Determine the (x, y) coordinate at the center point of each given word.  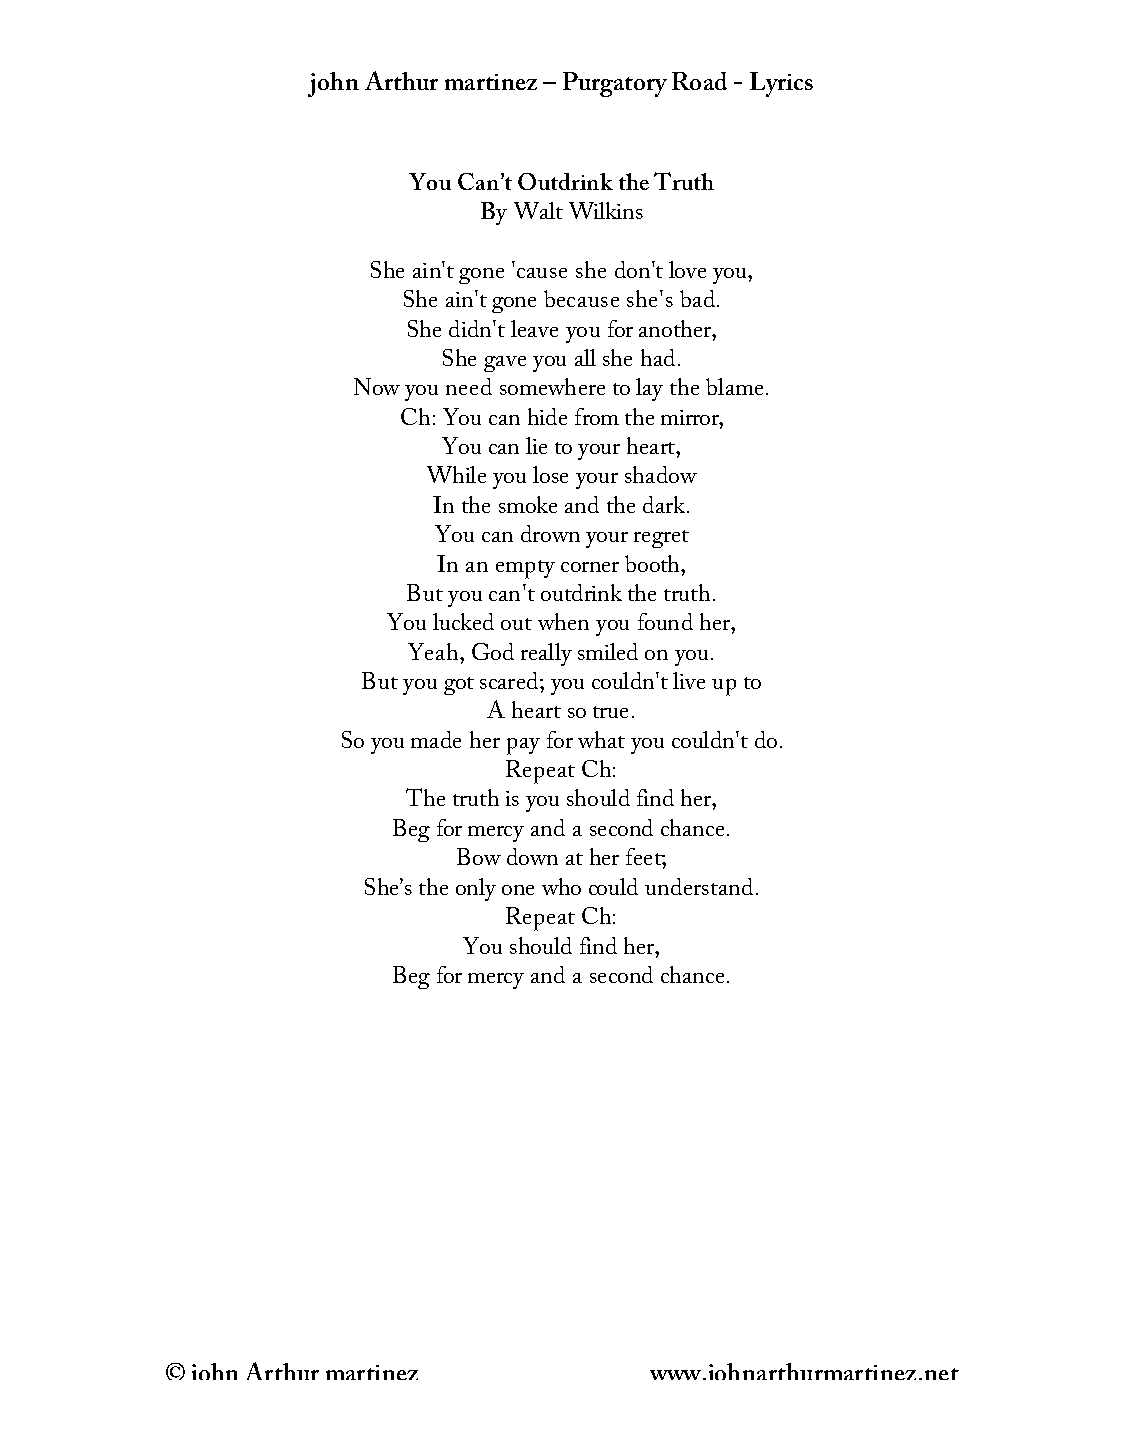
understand (701, 886)
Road (699, 81)
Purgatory (615, 84)
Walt (538, 210)
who (561, 886)
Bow (479, 856)
